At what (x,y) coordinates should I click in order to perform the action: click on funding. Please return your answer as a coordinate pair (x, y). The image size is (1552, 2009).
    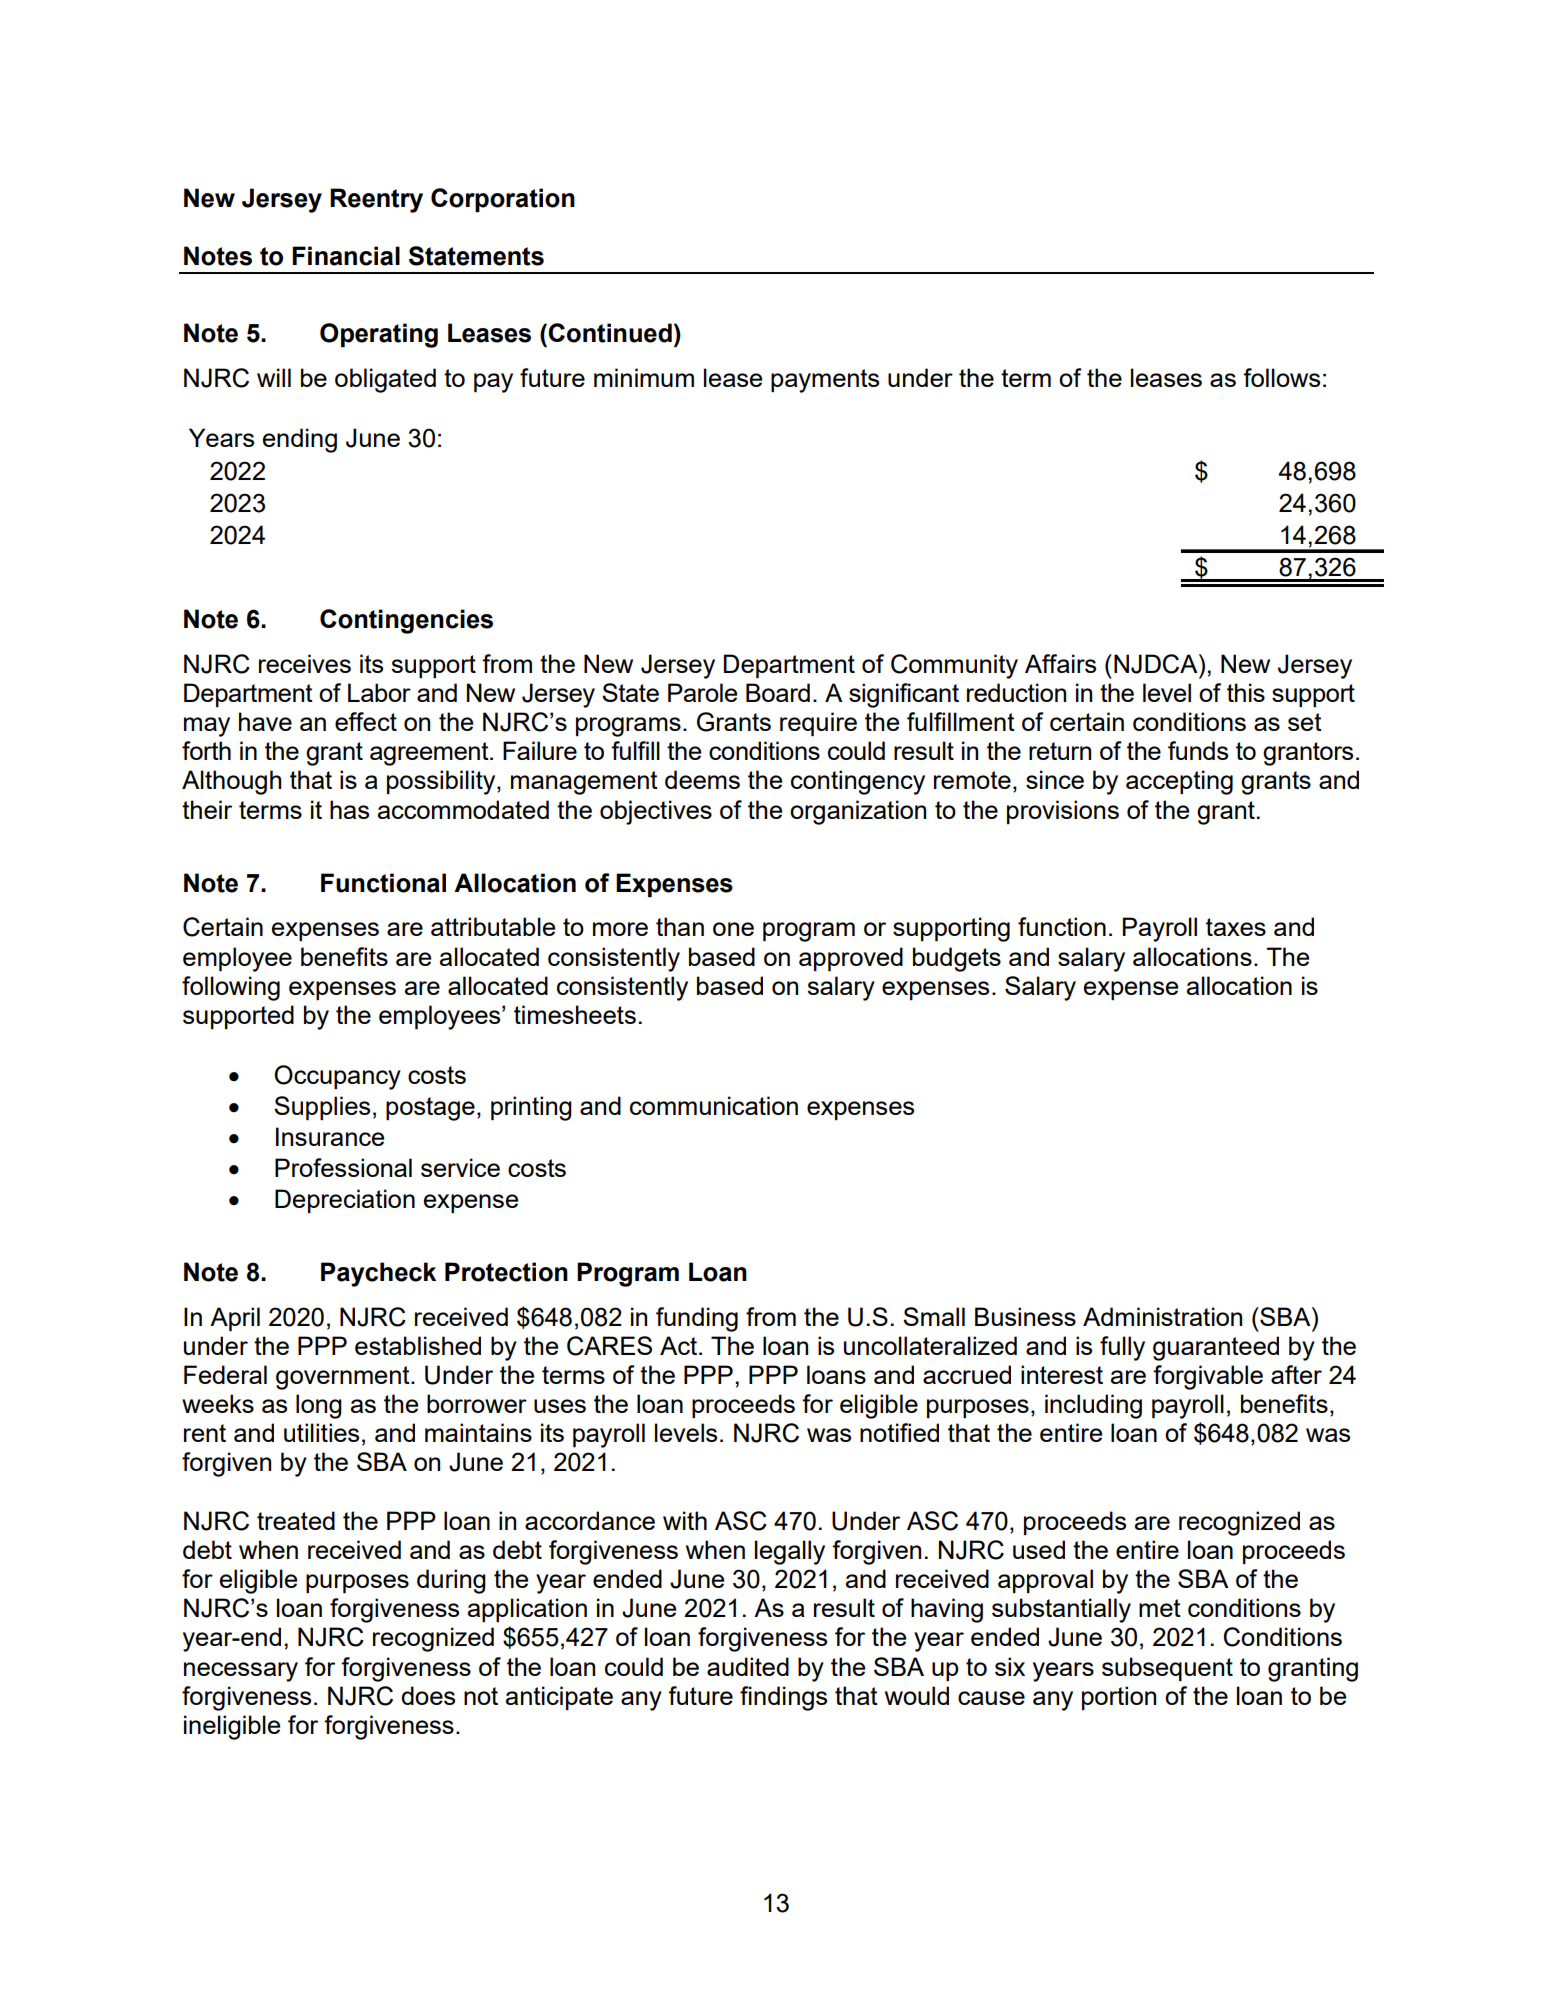
    Looking at the image, I should click on (697, 1319).
